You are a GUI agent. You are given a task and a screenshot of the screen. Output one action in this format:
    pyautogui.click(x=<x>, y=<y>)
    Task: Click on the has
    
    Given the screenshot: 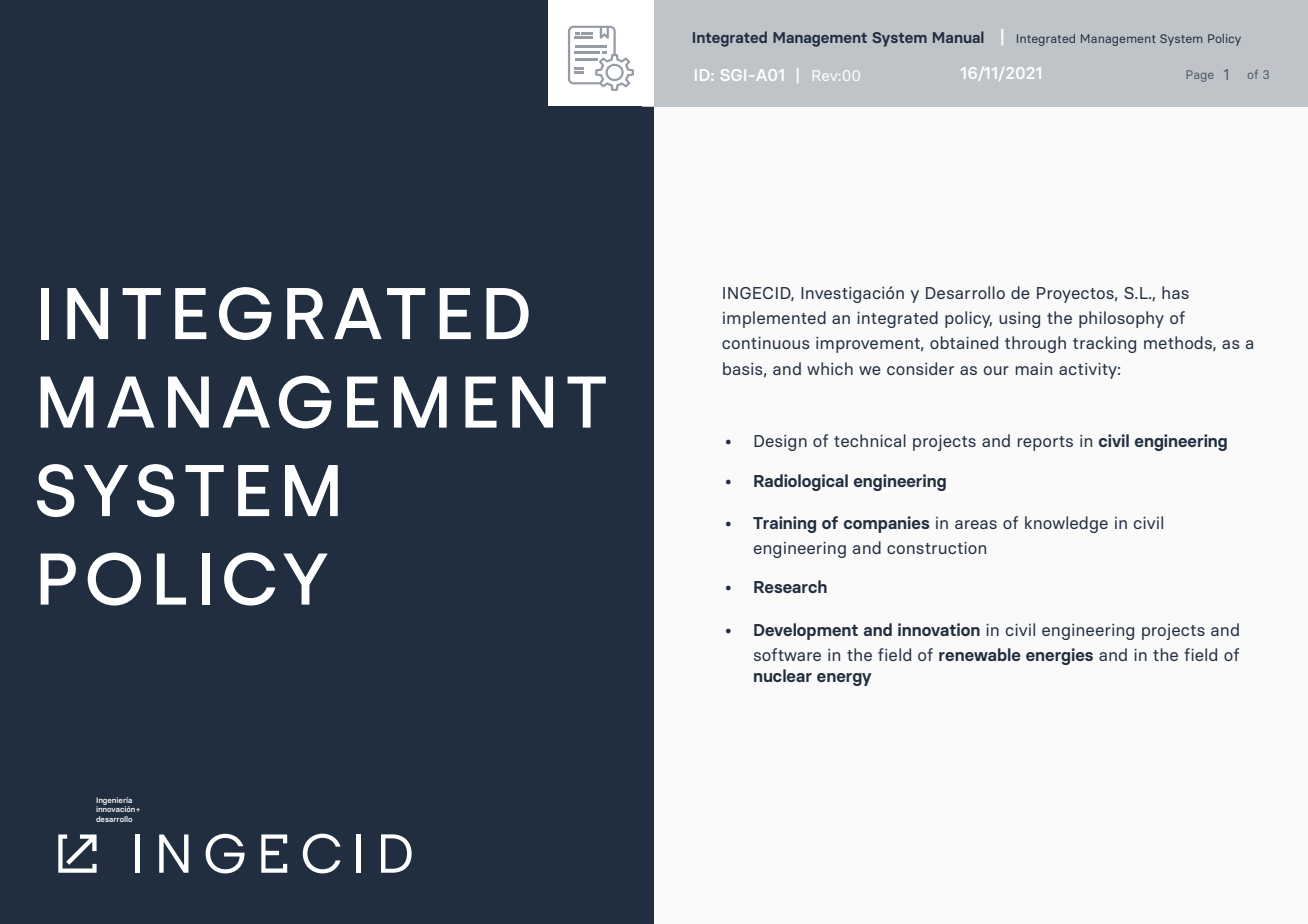 What is the action you would take?
    pyautogui.click(x=1175, y=292)
